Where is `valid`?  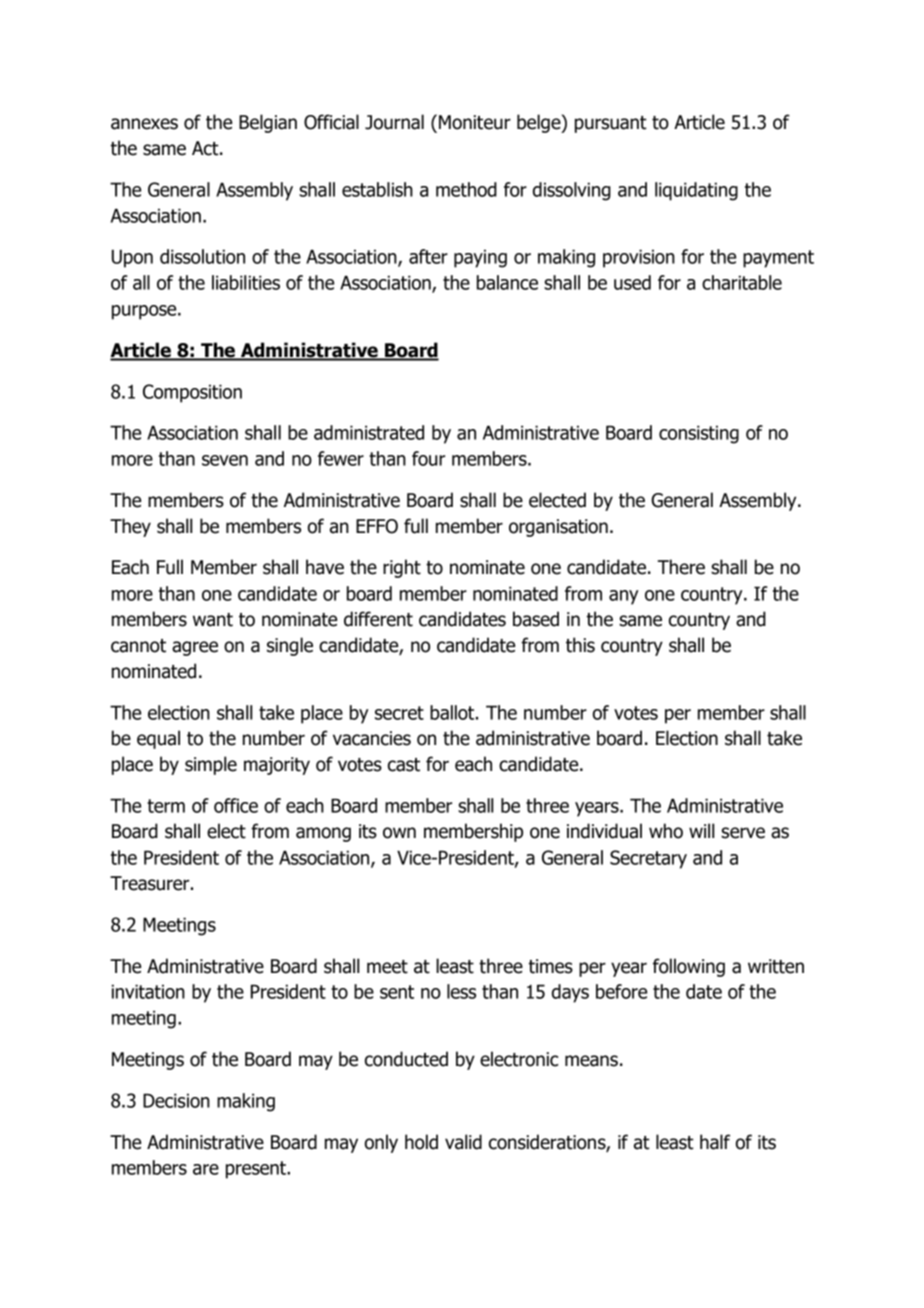 valid is located at coordinates (463, 1142).
